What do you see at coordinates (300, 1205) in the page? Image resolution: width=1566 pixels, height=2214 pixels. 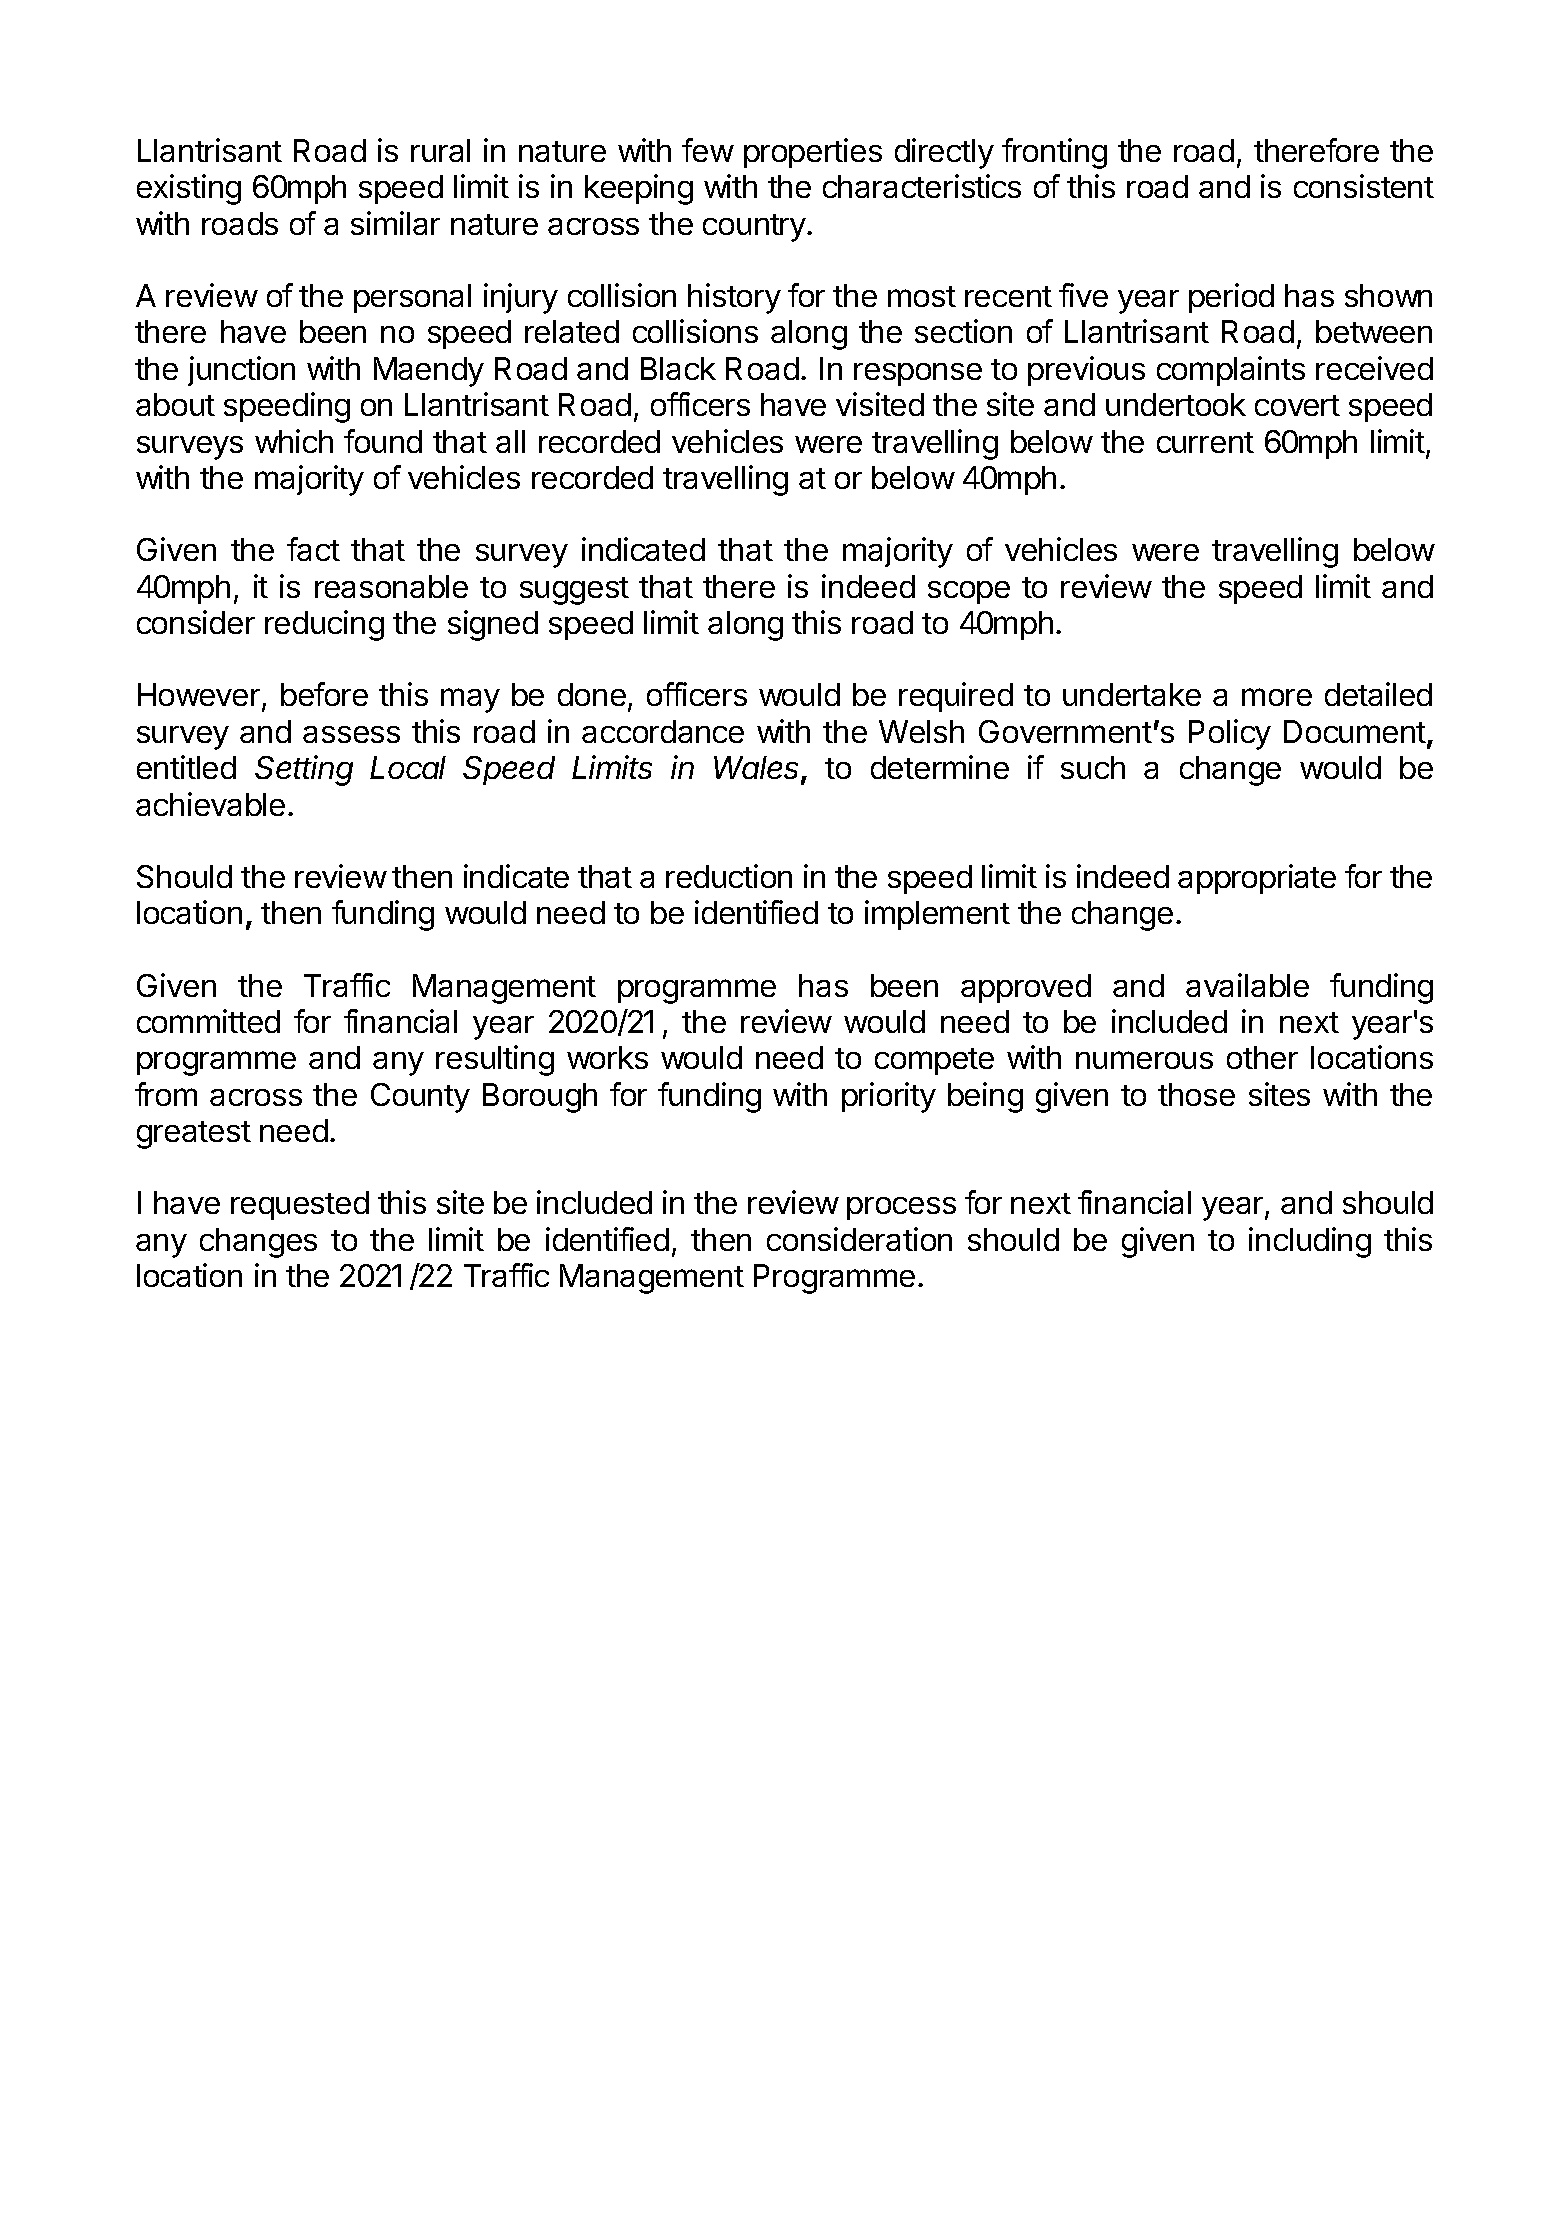 I see `requested` at bounding box center [300, 1205].
